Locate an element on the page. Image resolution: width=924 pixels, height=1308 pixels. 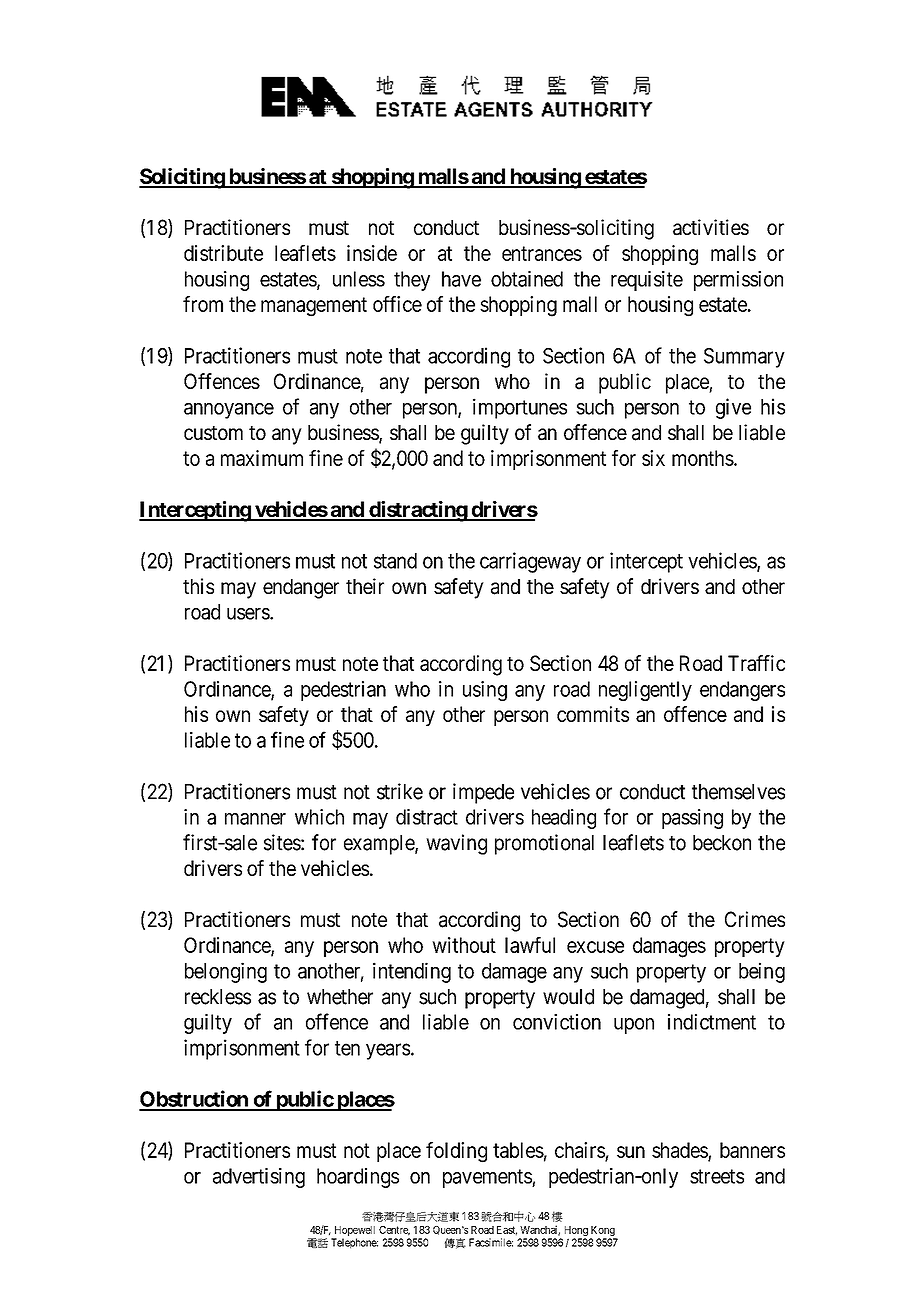
have is located at coordinates (461, 279).
